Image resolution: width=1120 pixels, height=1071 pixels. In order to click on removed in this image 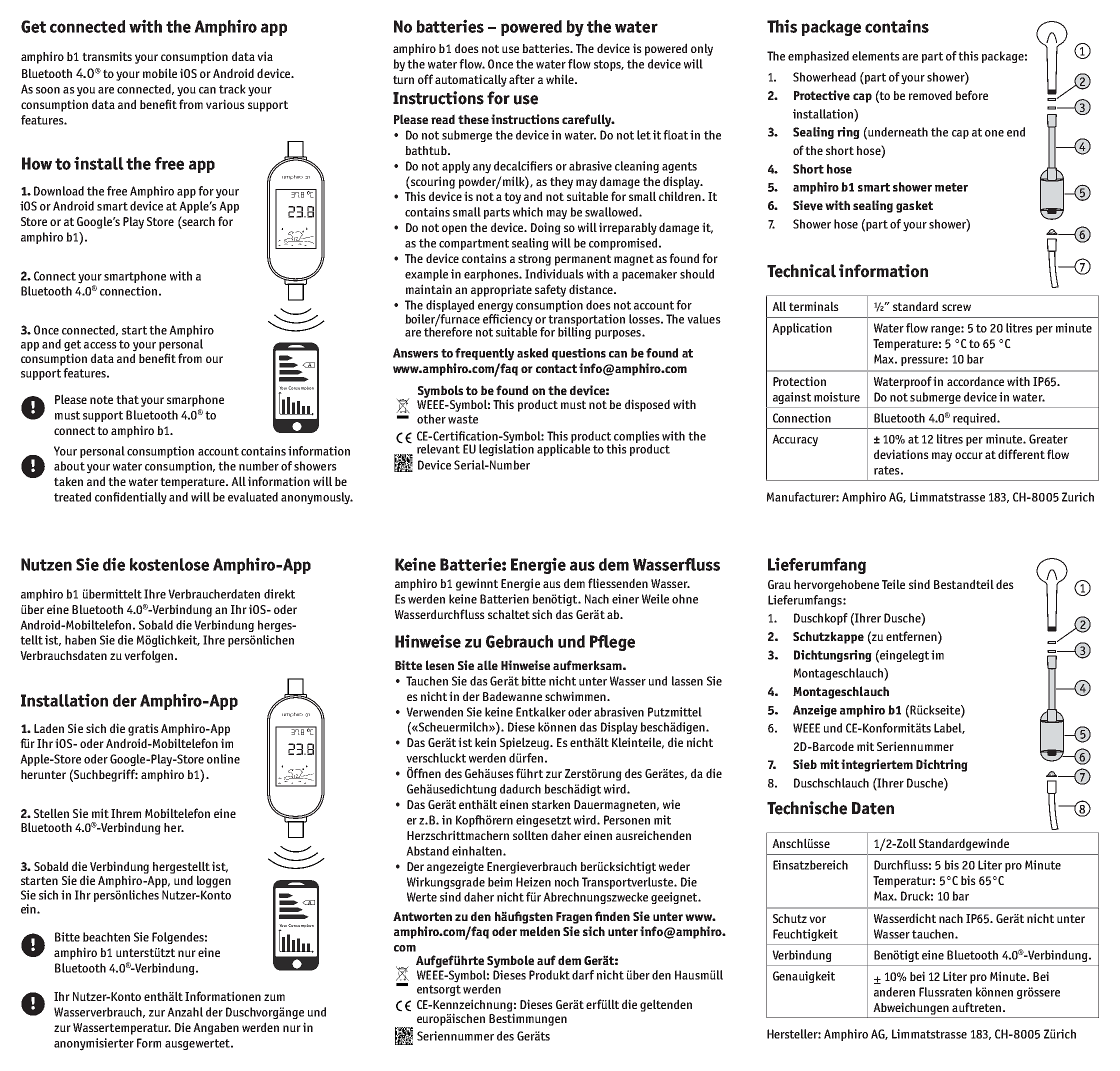, I will do `click(930, 95)`.
